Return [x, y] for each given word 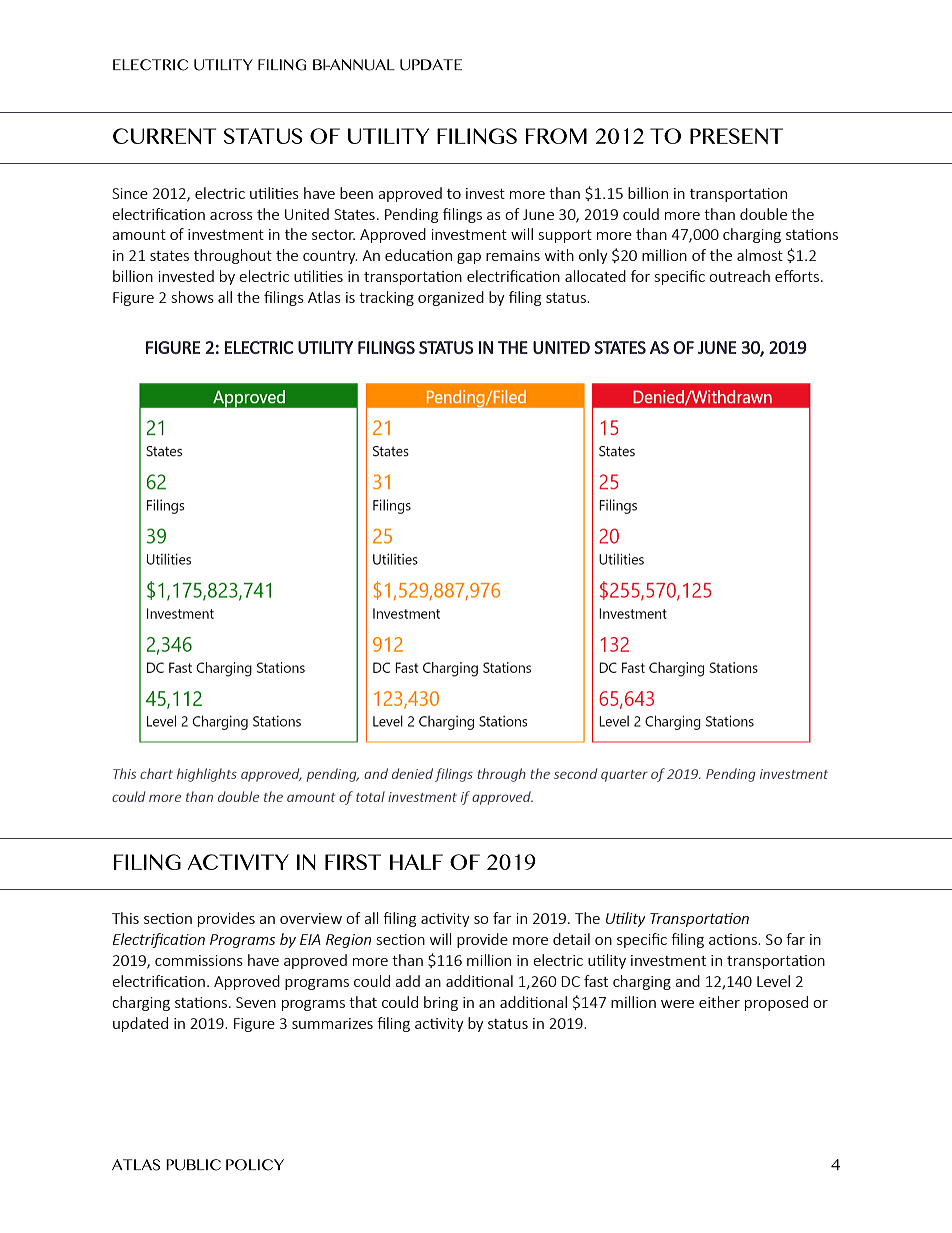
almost [760, 255]
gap [469, 258]
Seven [256, 1002]
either [719, 1002]
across [231, 216]
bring [441, 1003]
